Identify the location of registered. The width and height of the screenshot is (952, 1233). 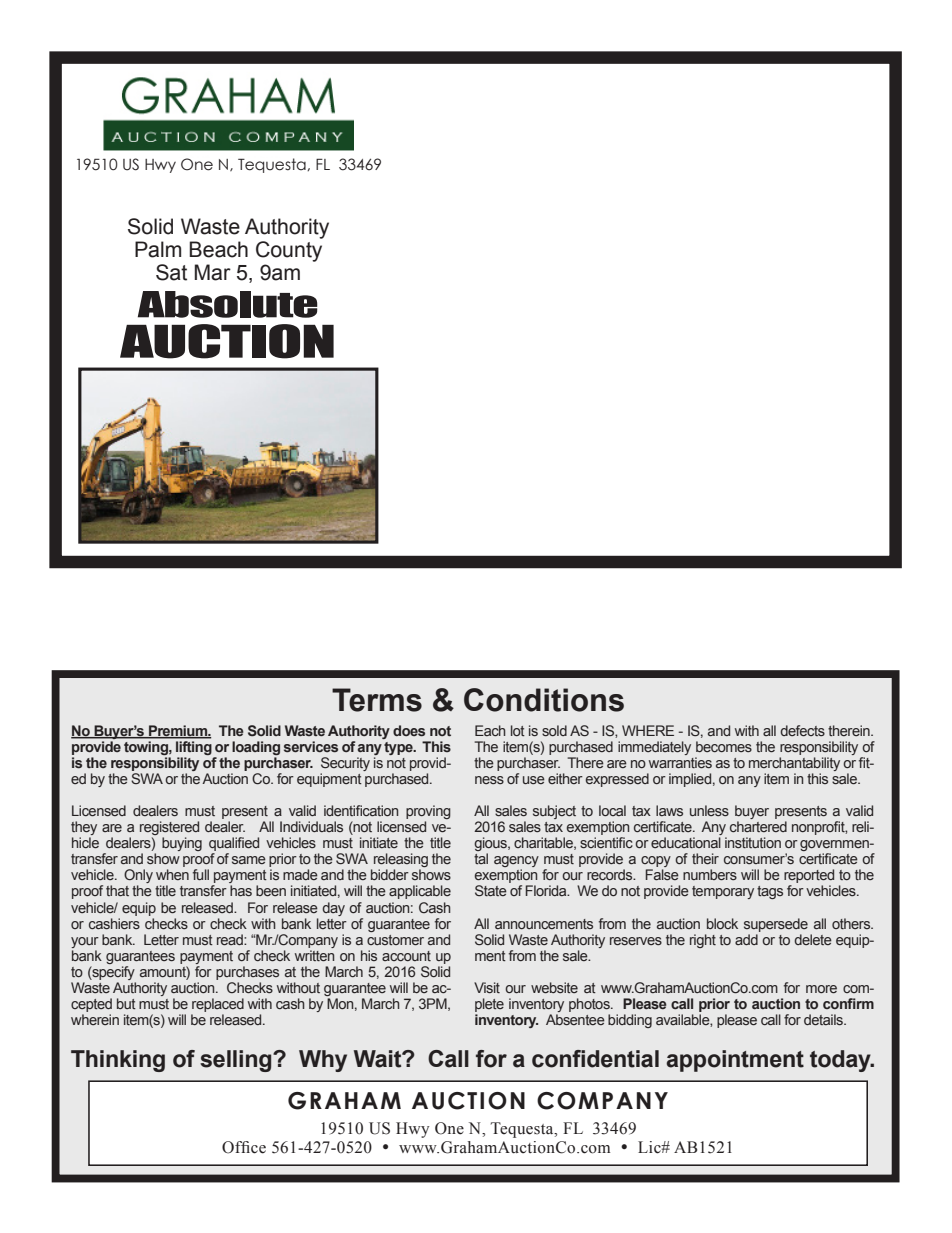
(169, 829).
